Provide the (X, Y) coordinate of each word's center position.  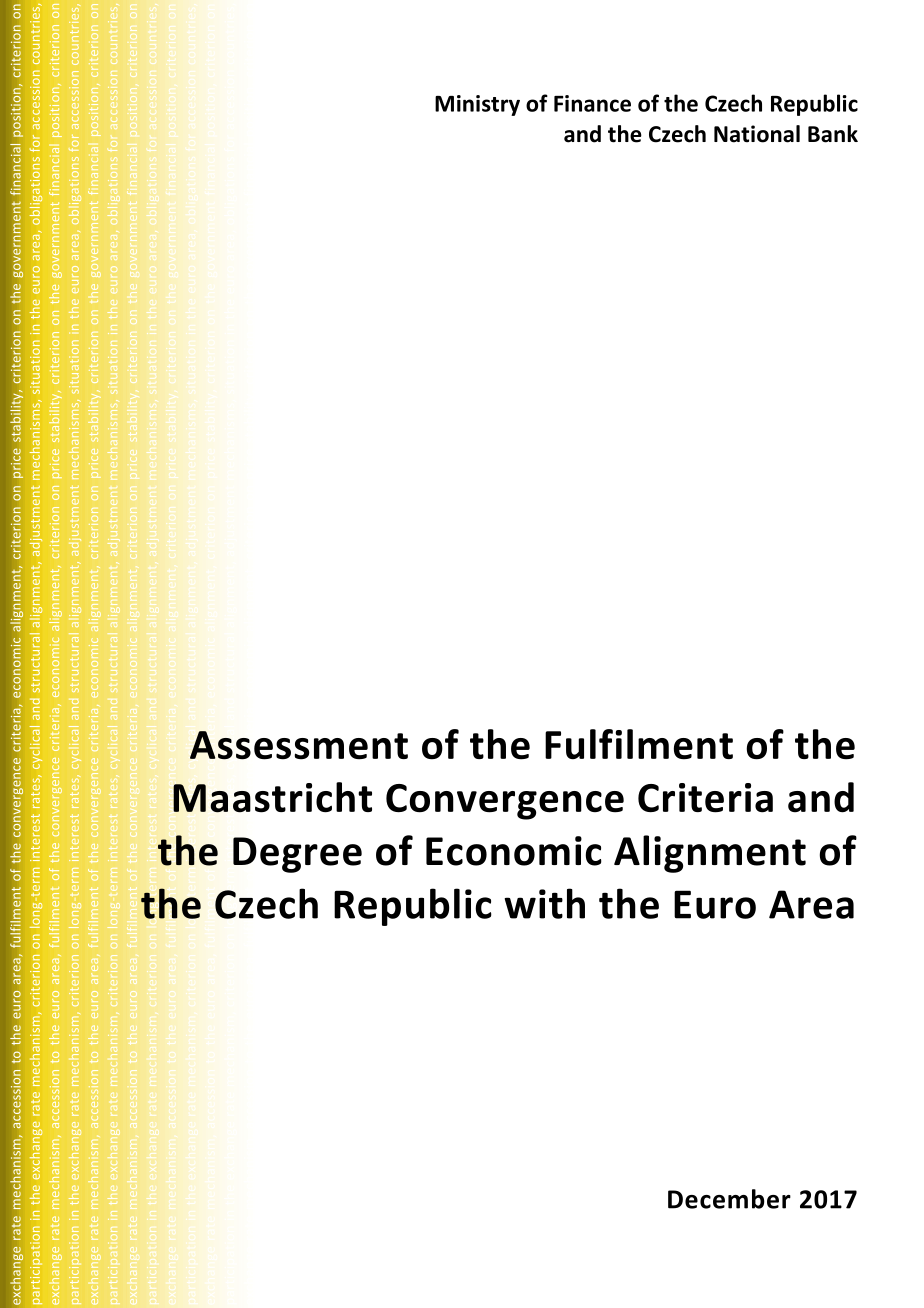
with (544, 903)
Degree (297, 855)
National (757, 134)
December (729, 1199)
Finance (592, 103)
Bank (833, 134)
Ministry (477, 105)
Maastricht (272, 797)
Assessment (299, 745)
